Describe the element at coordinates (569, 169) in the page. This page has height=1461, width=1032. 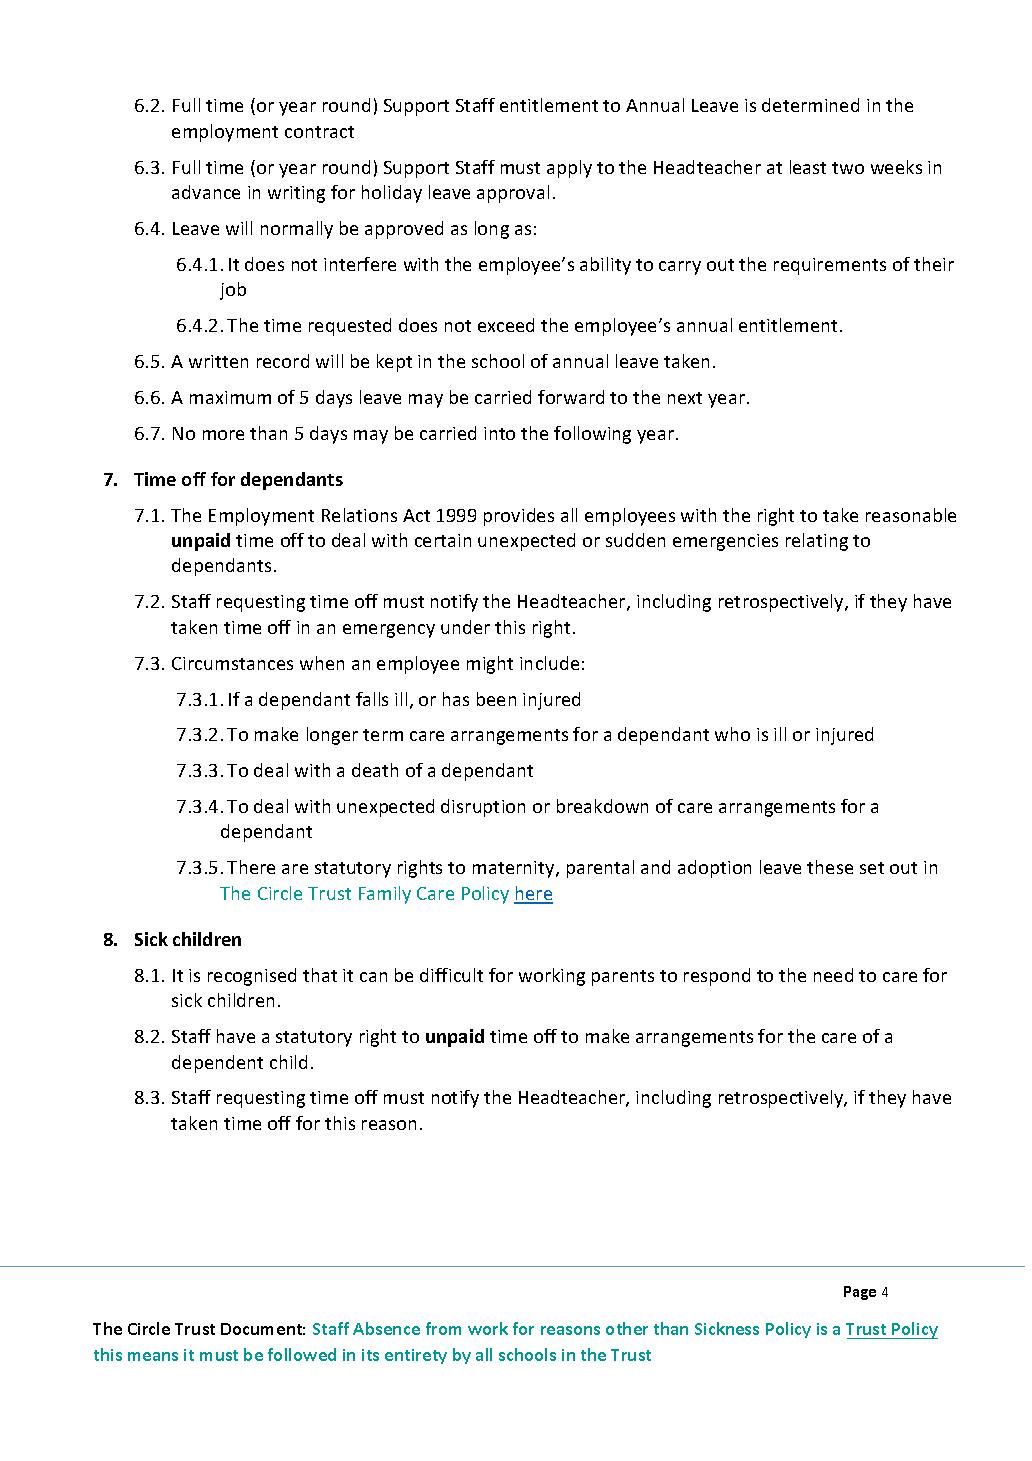
I see `apply` at that location.
